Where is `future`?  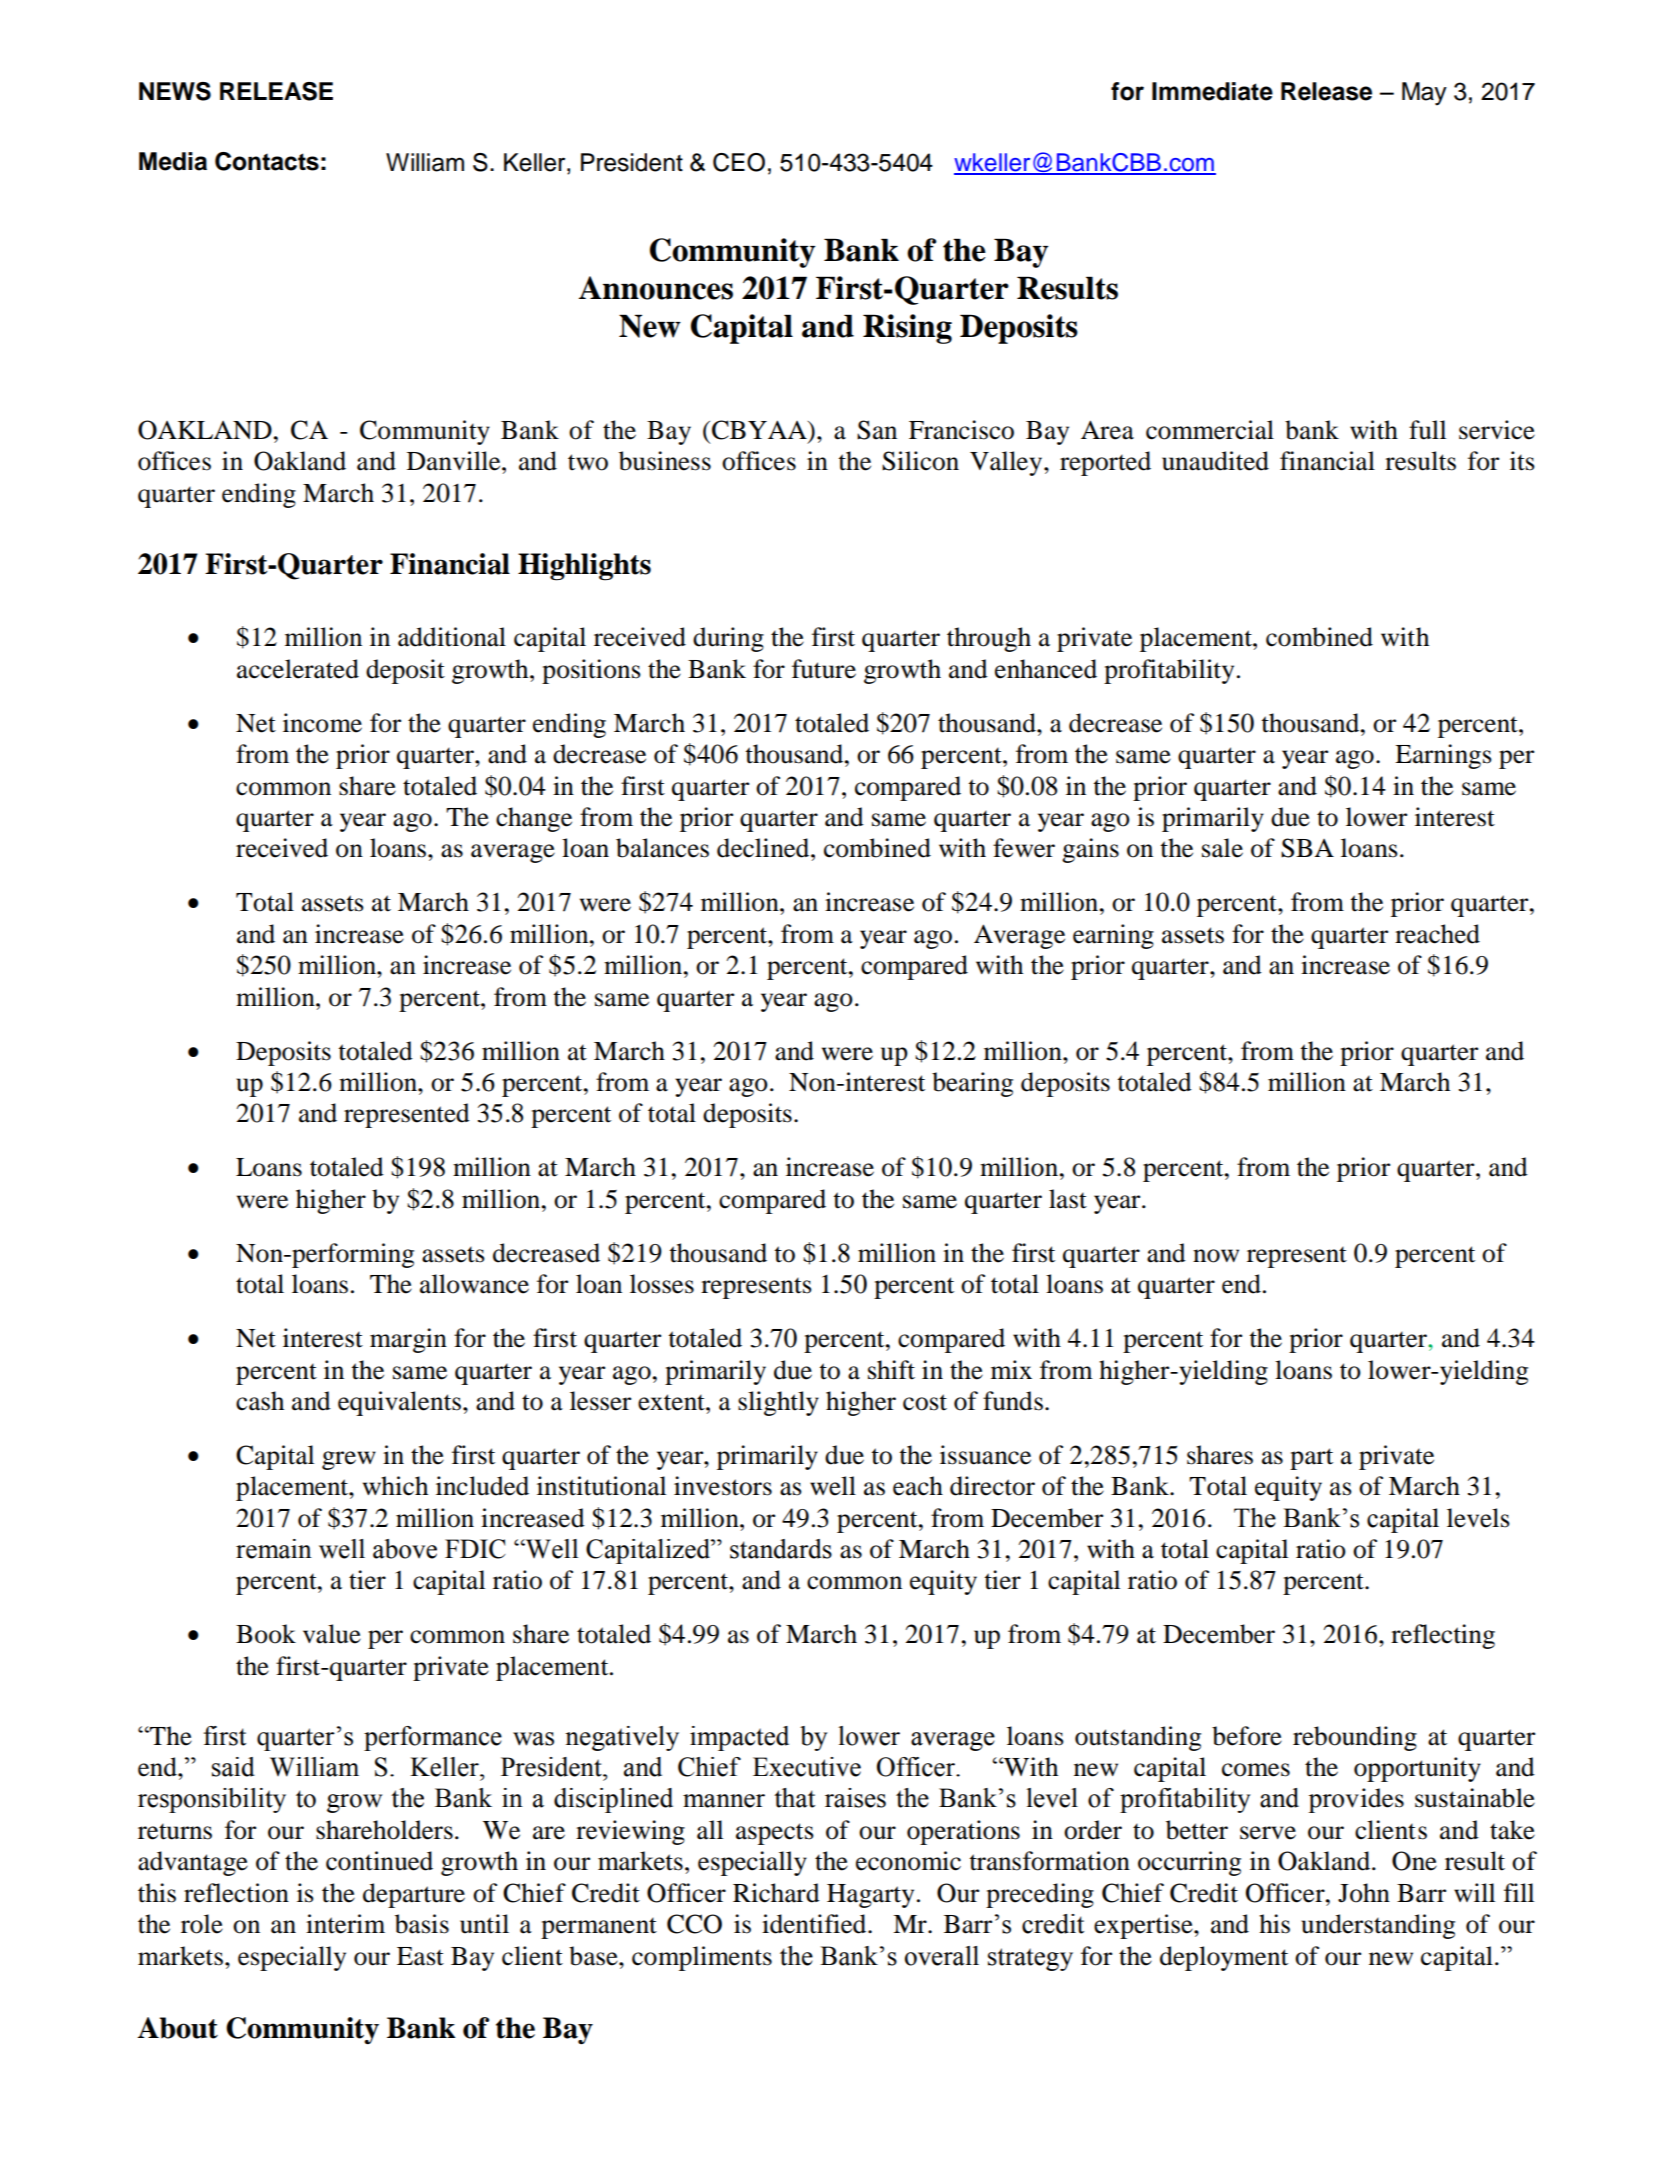 future is located at coordinates (824, 669).
